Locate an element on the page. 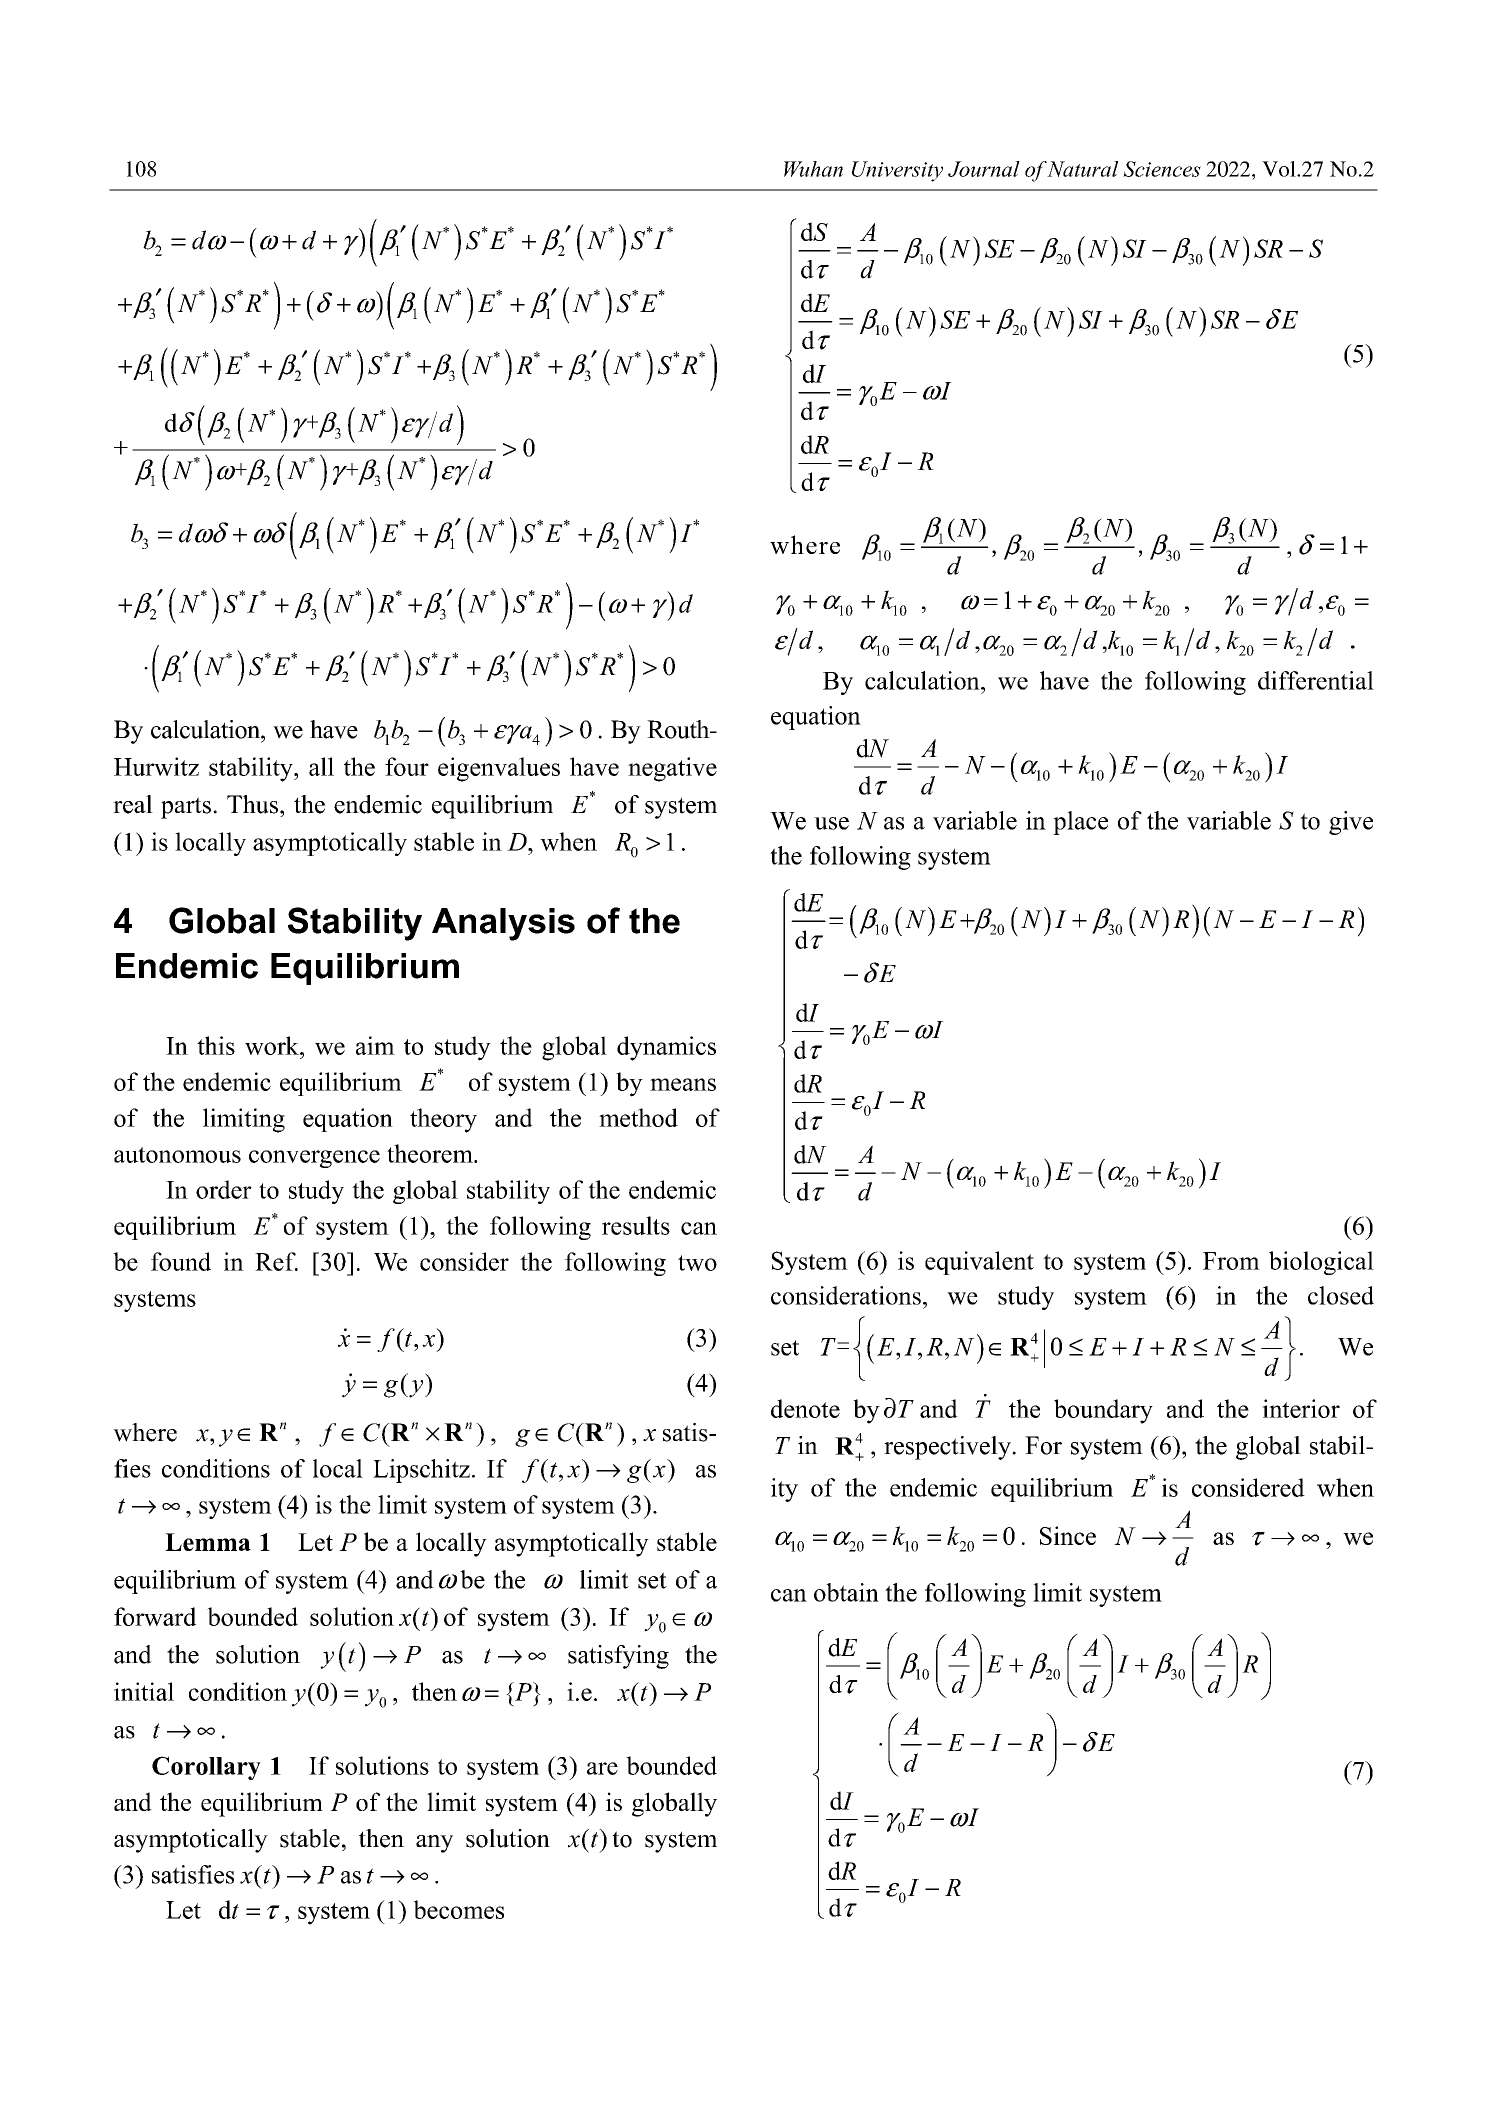 The image size is (1487, 2104). University is located at coordinates (897, 171).
